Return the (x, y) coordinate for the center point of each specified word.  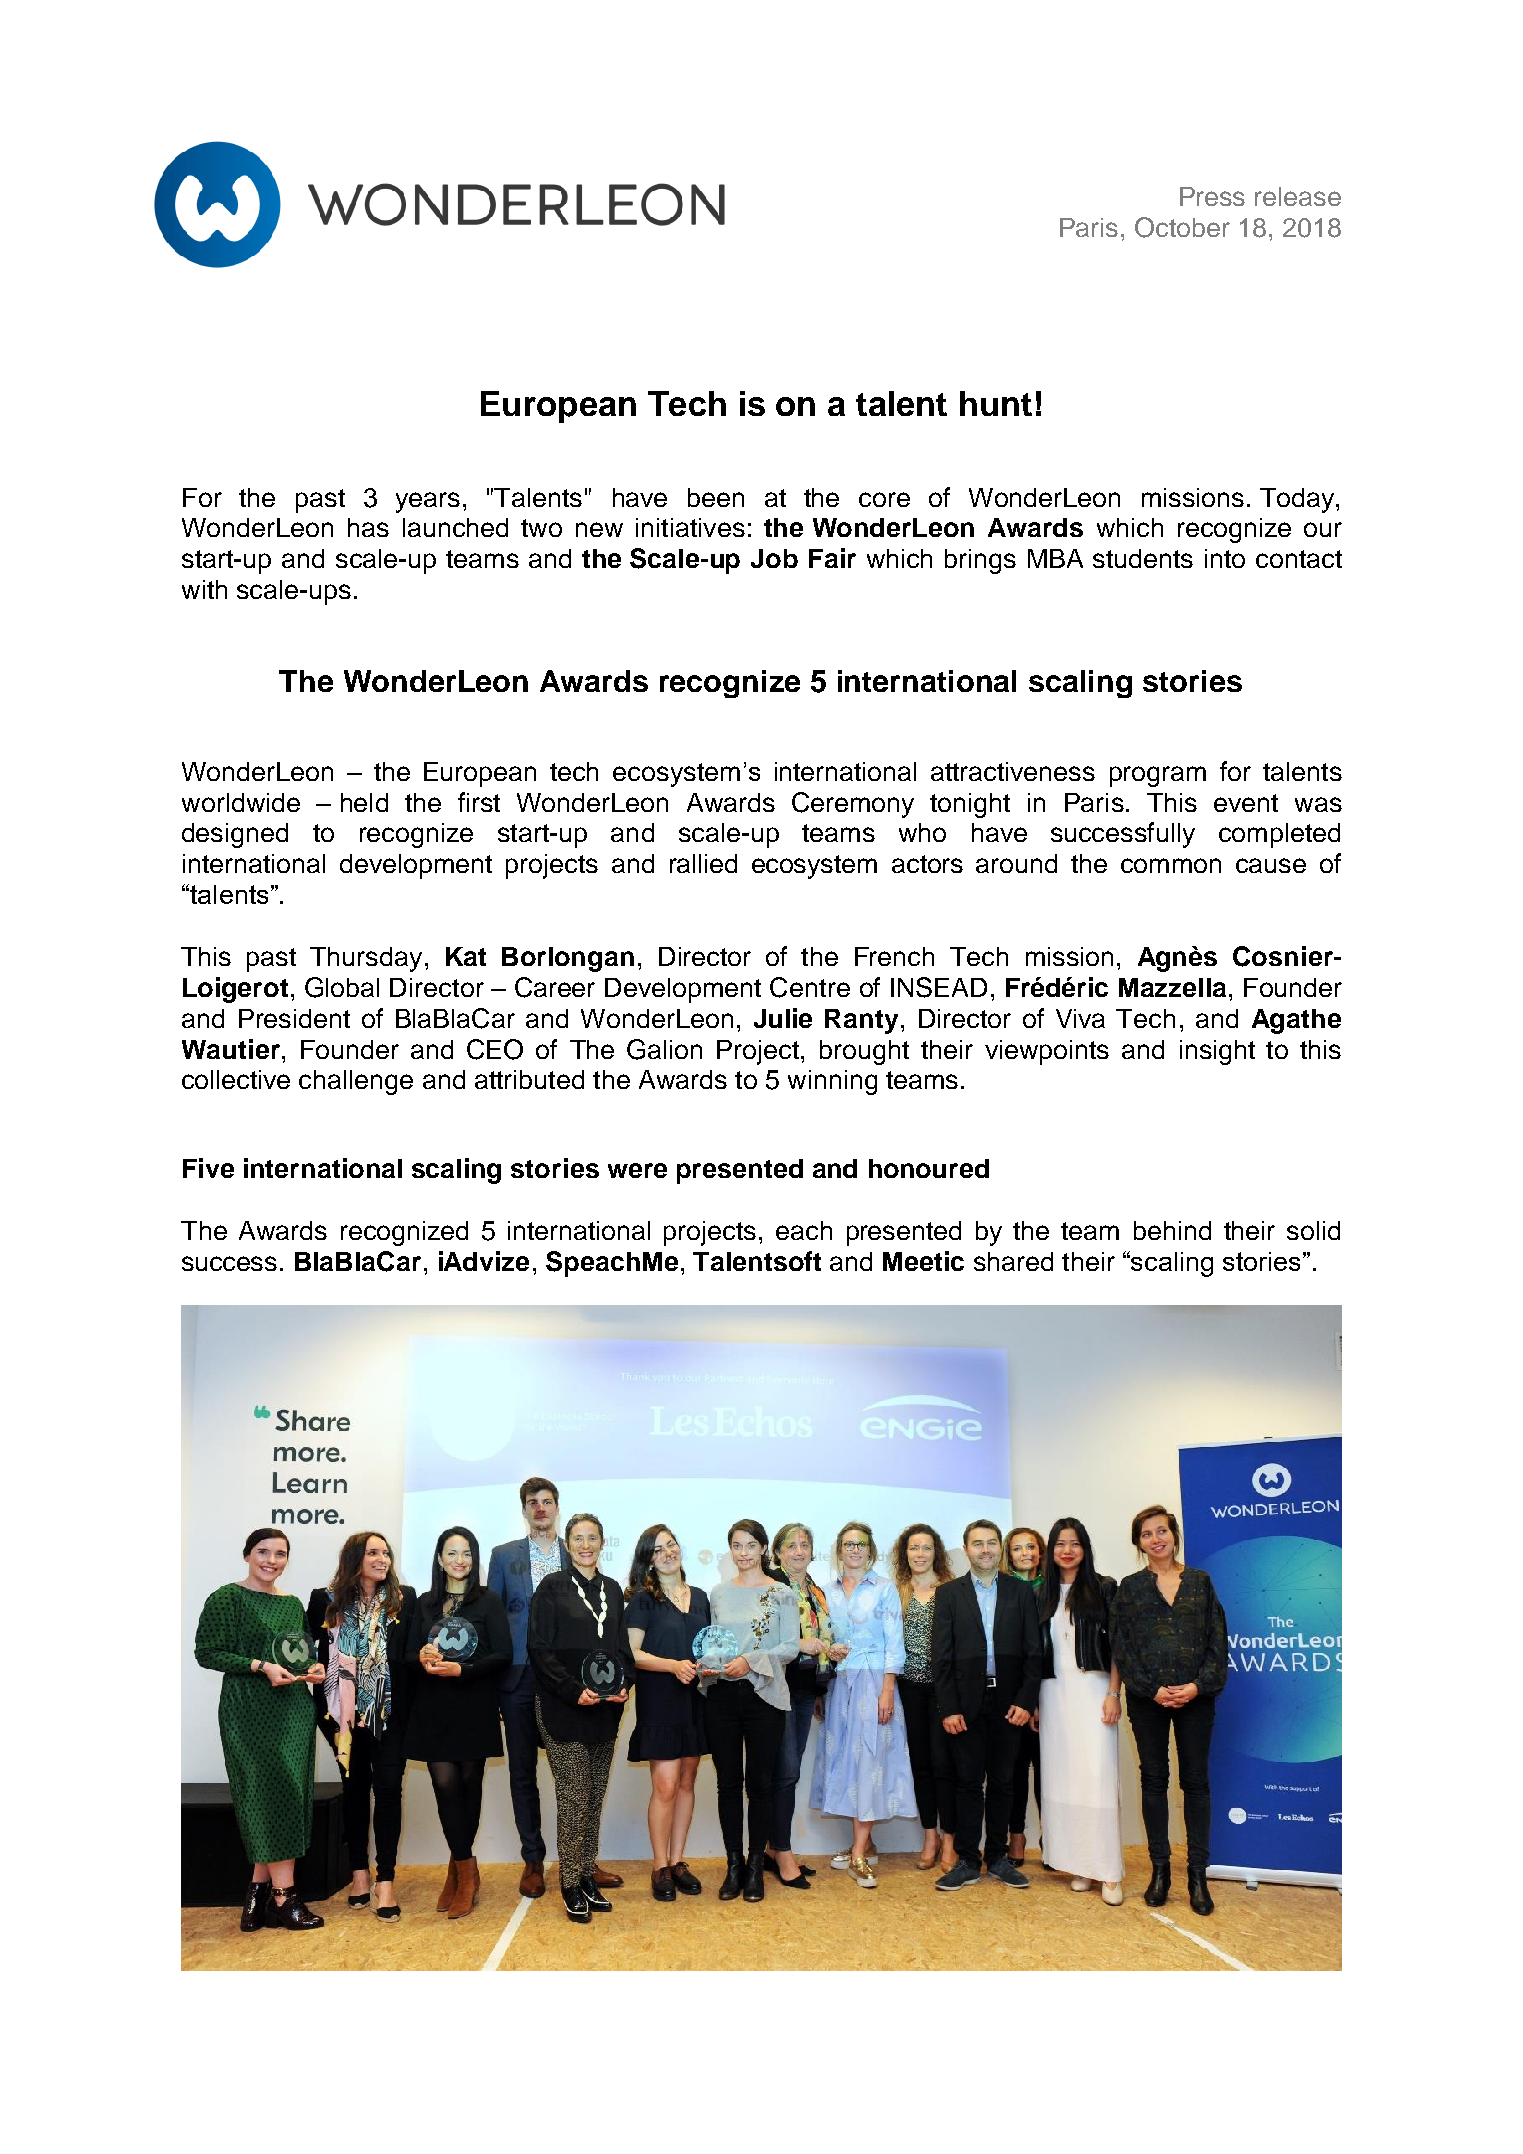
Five (208, 1168)
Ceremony (853, 805)
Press (1212, 196)
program (1158, 776)
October (1182, 227)
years (428, 502)
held (364, 802)
